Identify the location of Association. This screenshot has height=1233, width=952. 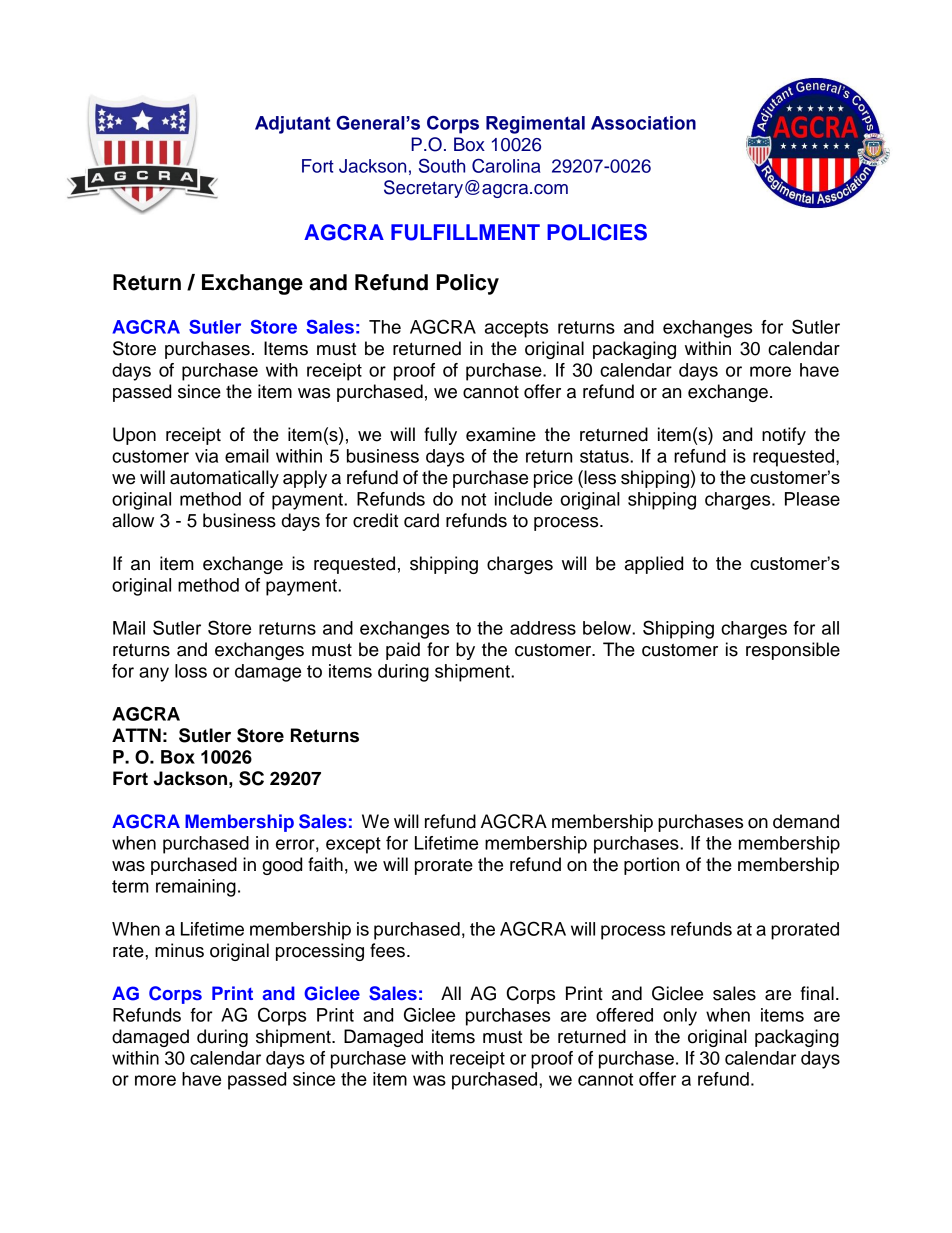
(643, 123).
